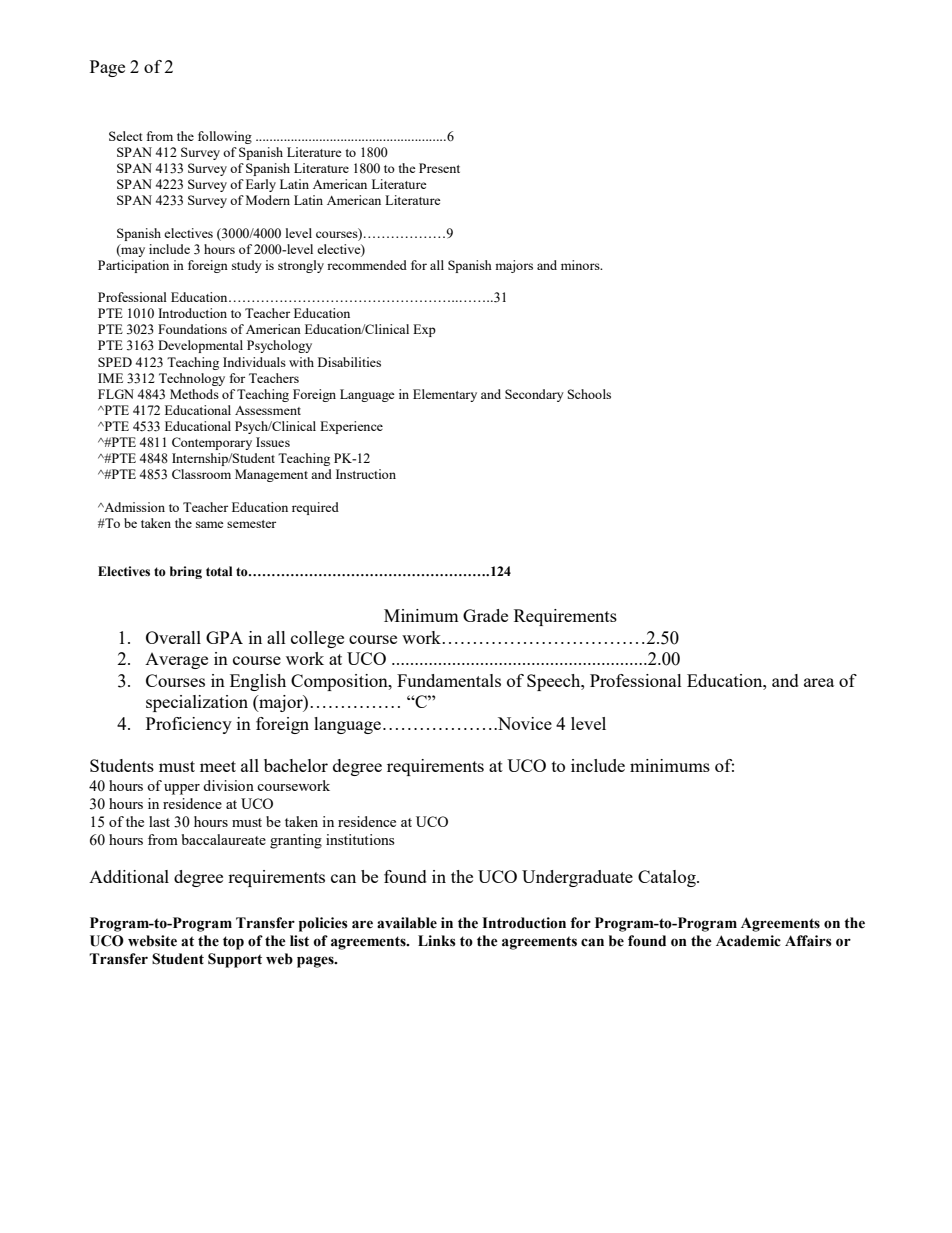 The image size is (952, 1233). I want to click on top, so click(233, 943).
